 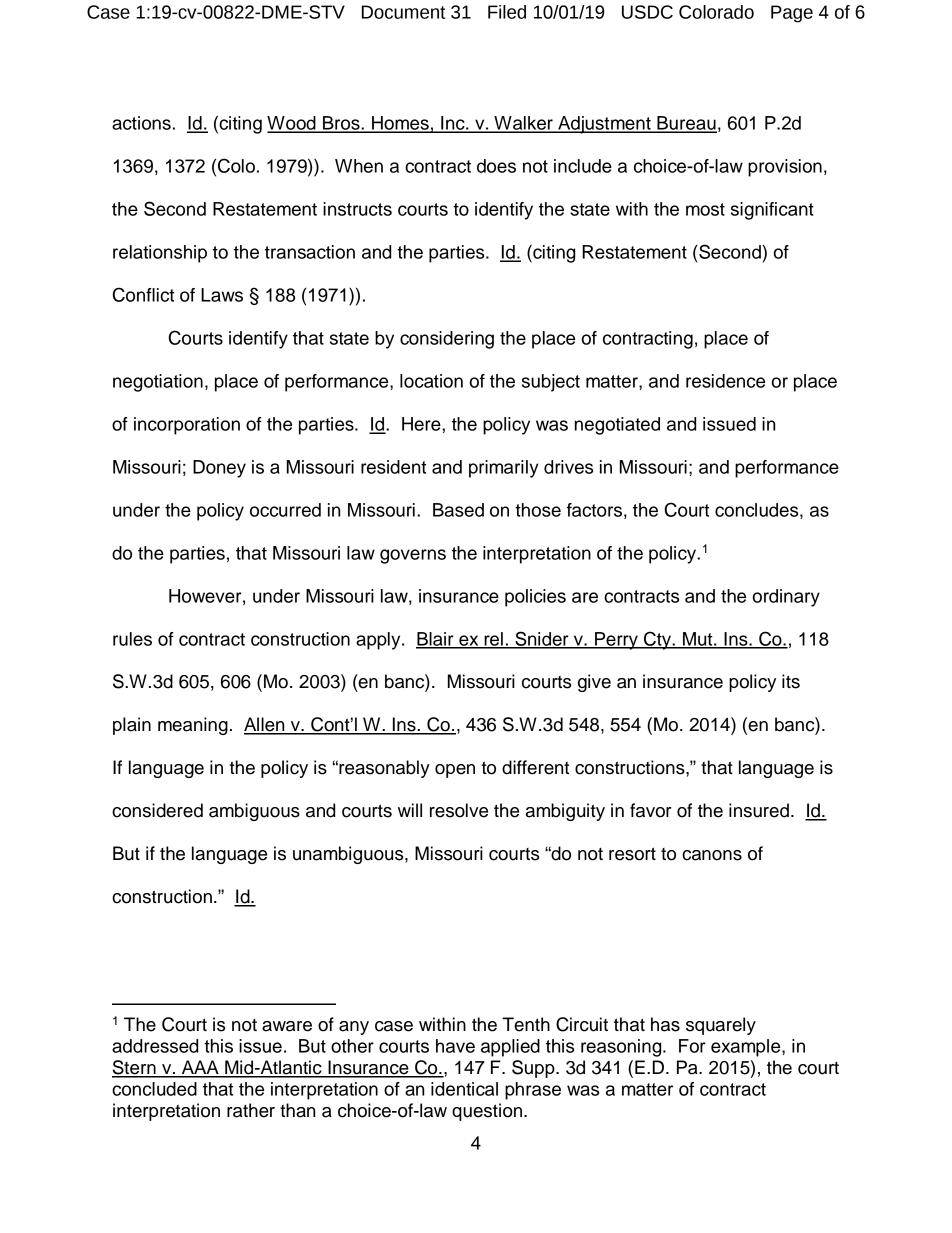 I want to click on ordinary, so click(x=786, y=598).
